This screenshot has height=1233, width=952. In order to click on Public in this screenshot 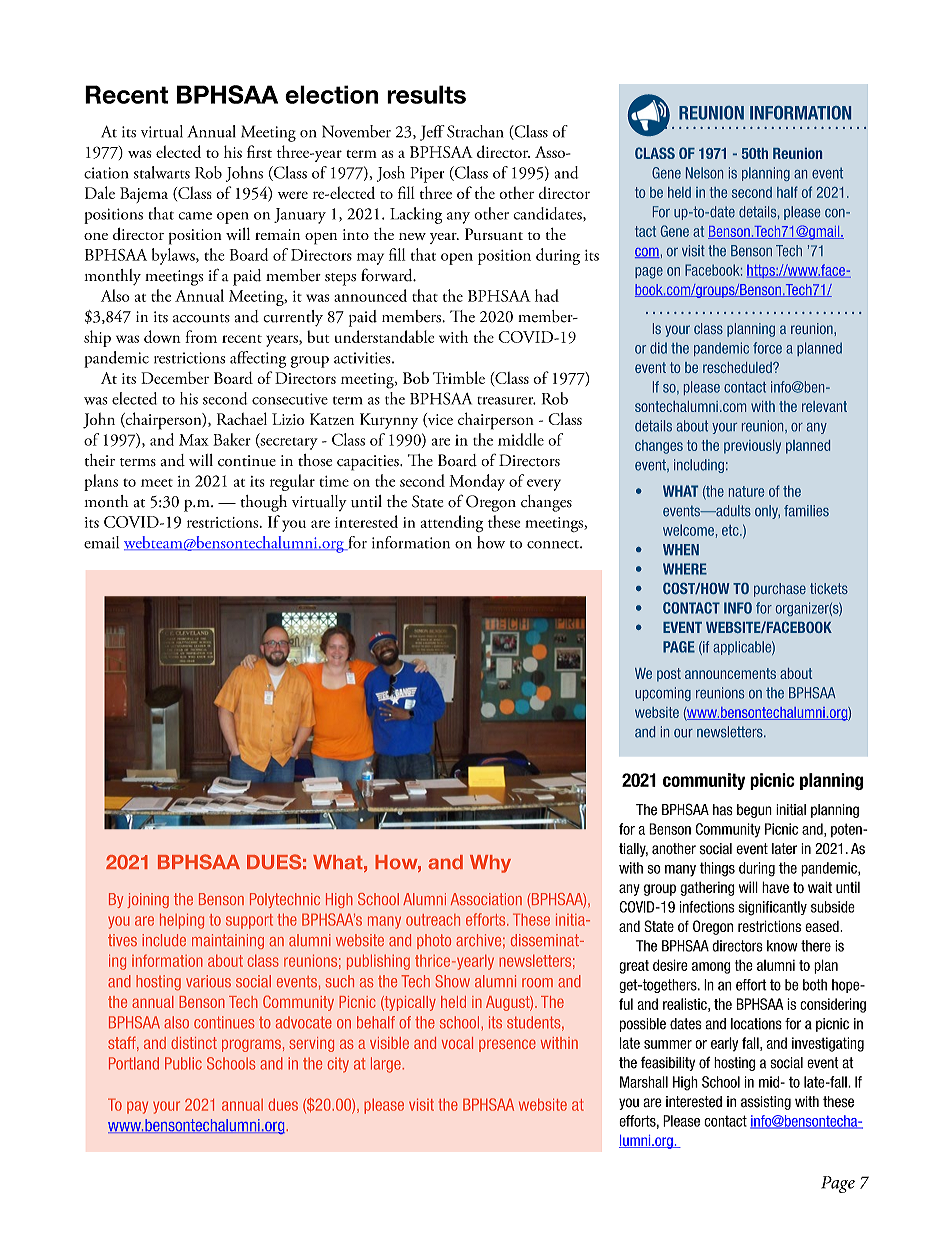, I will do `click(183, 1063)`.
